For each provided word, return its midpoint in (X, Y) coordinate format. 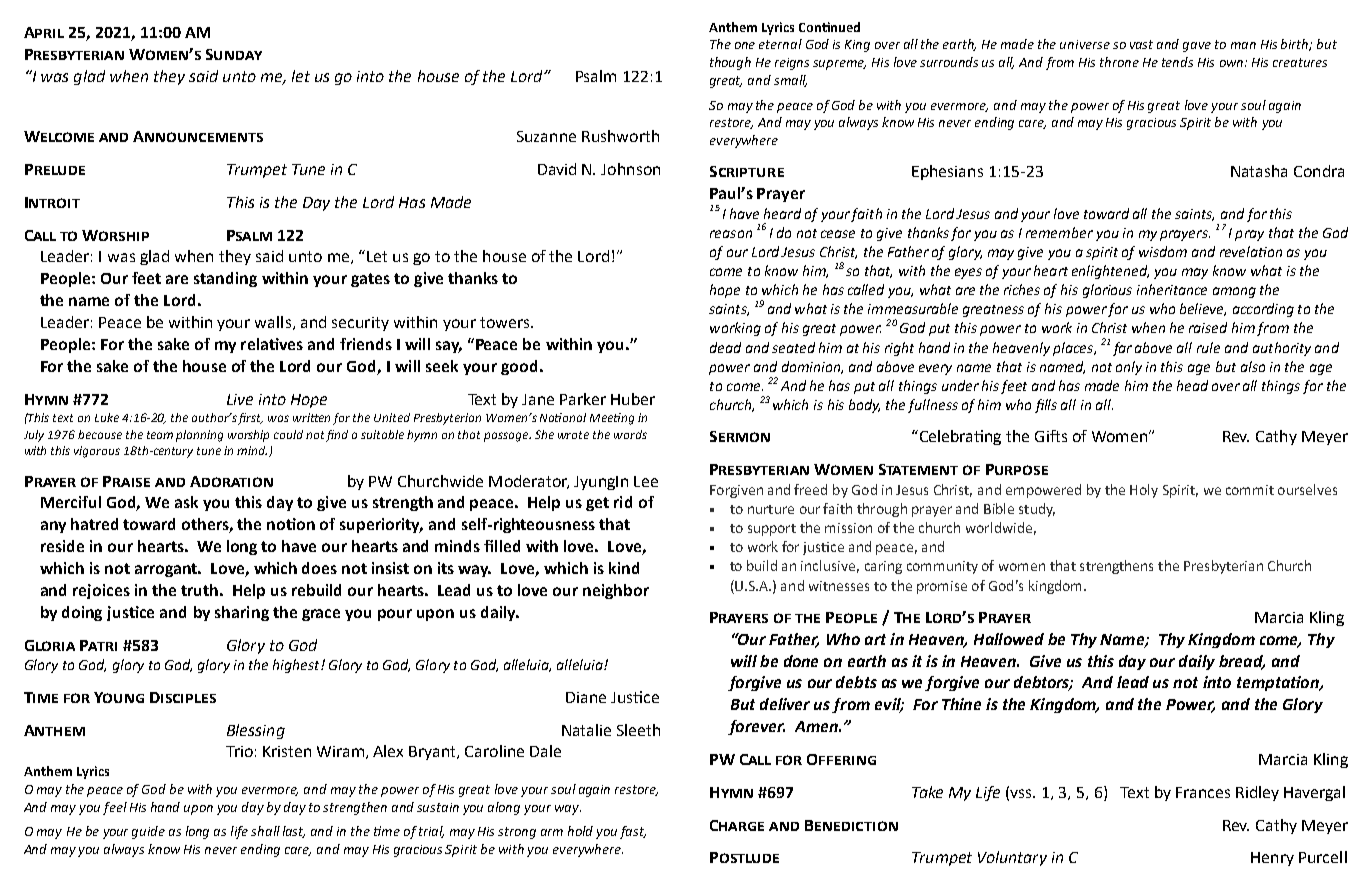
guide (148, 832)
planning (199, 436)
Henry (1272, 859)
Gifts (1051, 436)
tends (1177, 62)
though (730, 63)
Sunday (234, 54)
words (630, 434)
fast (633, 832)
